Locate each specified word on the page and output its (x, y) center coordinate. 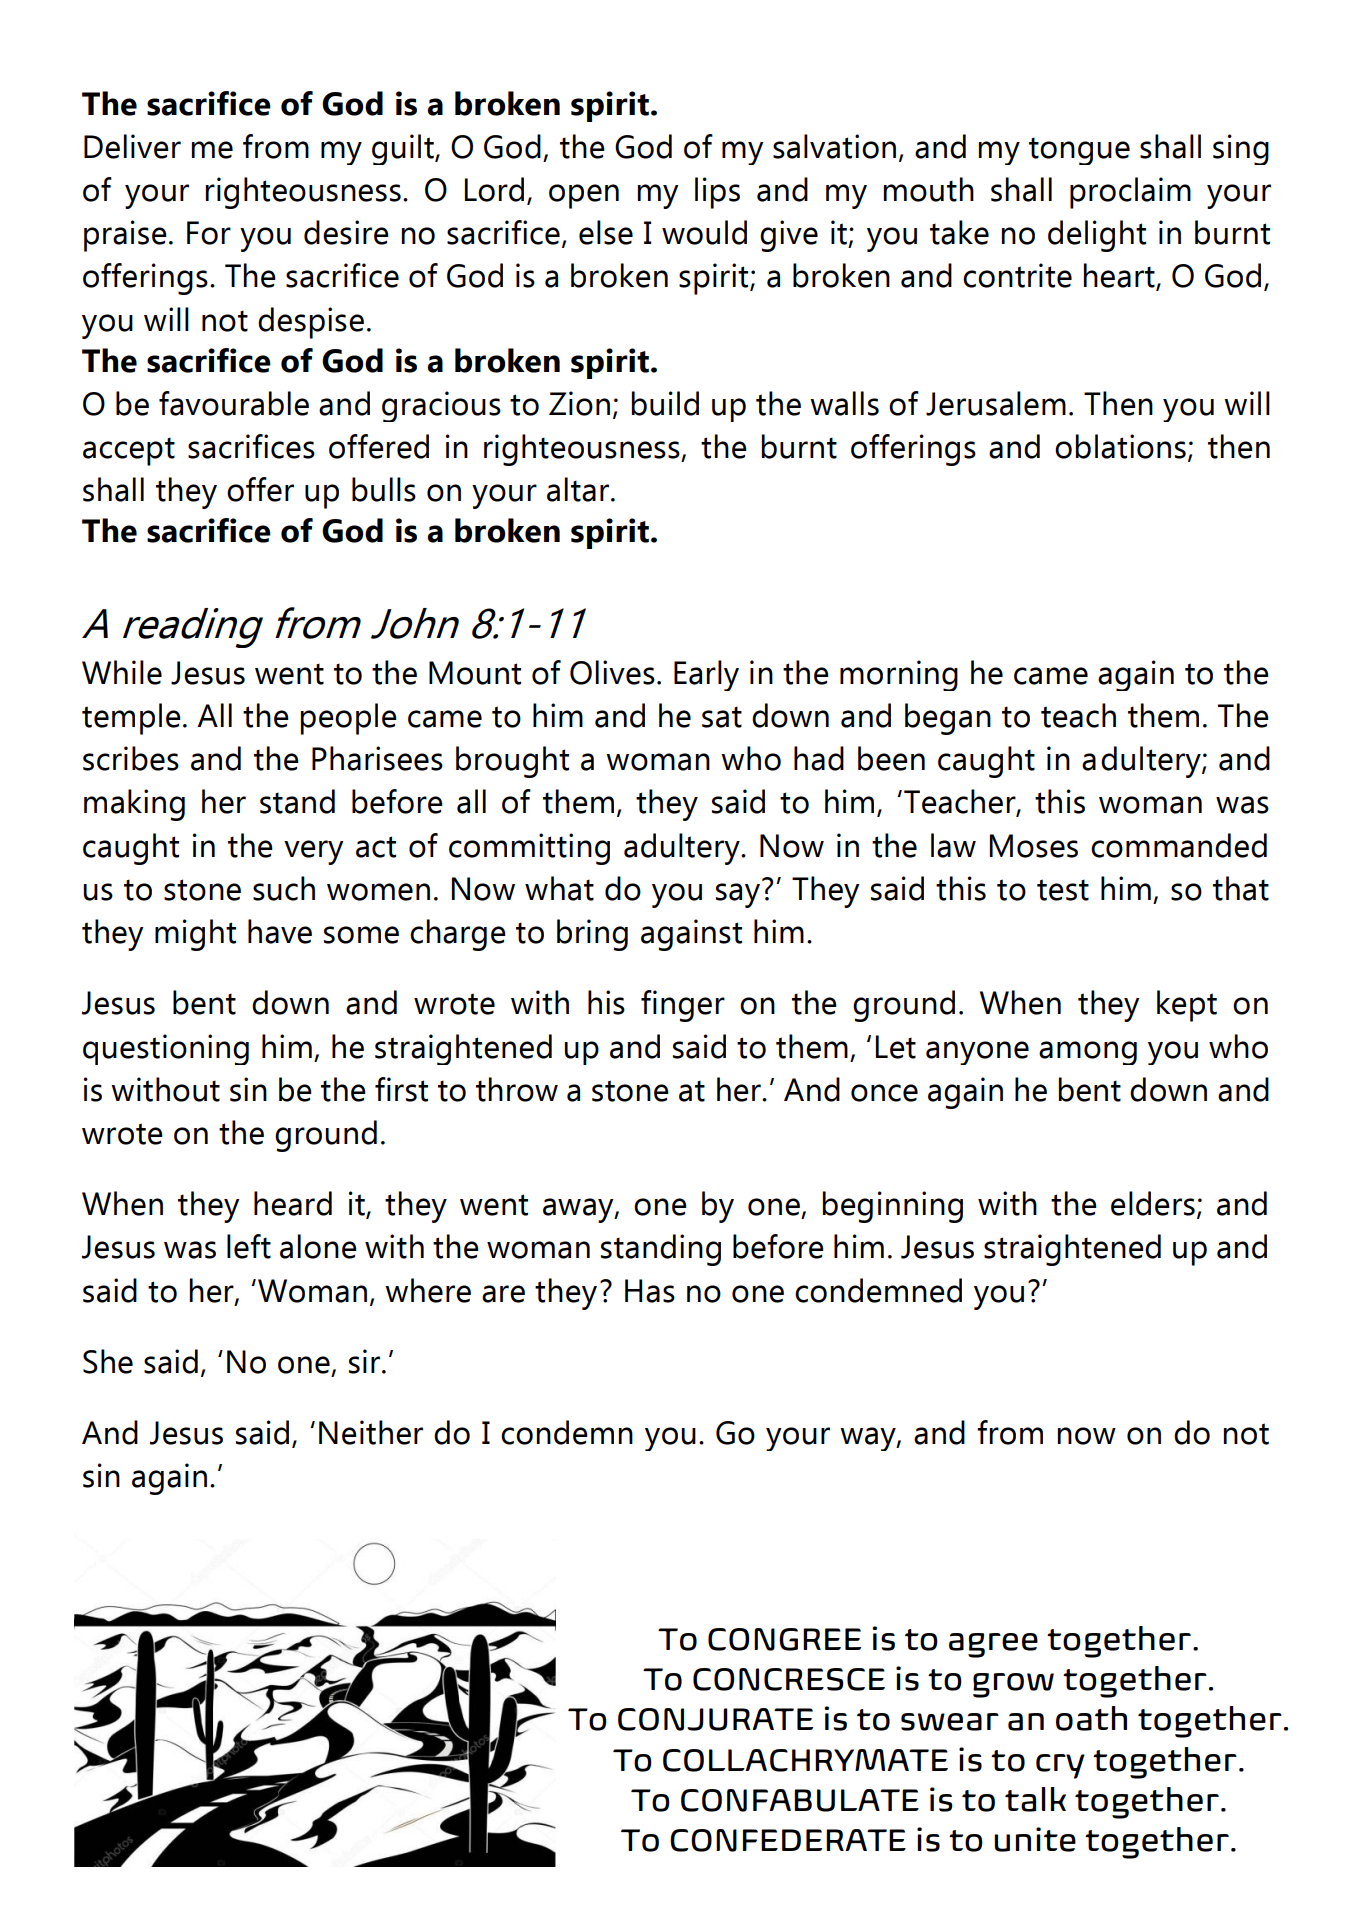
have (280, 931)
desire (346, 232)
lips (717, 193)
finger (683, 1006)
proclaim (1130, 193)
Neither (371, 1432)
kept (1187, 1006)
